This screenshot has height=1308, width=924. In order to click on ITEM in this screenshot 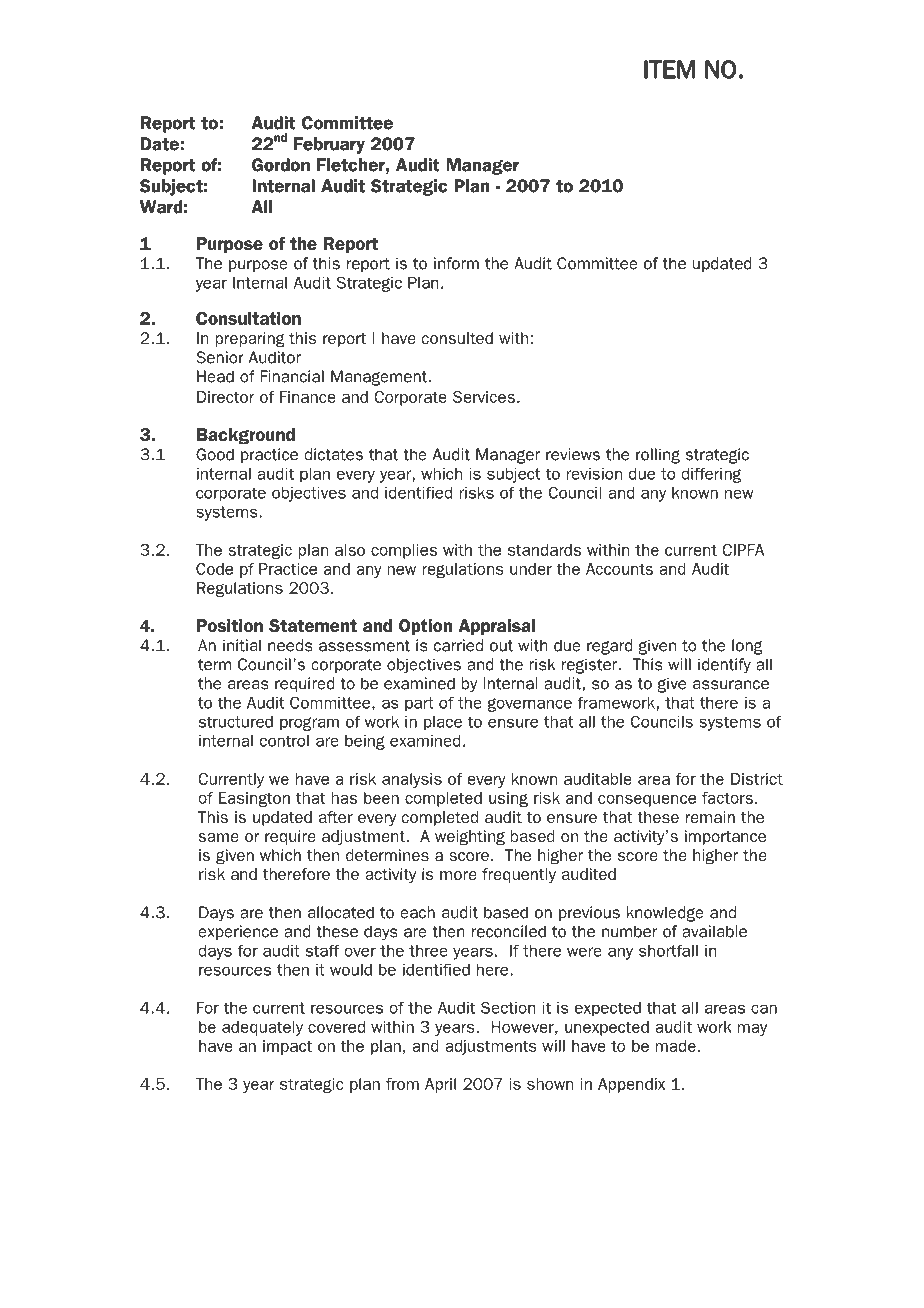, I will do `click(669, 69)`.
